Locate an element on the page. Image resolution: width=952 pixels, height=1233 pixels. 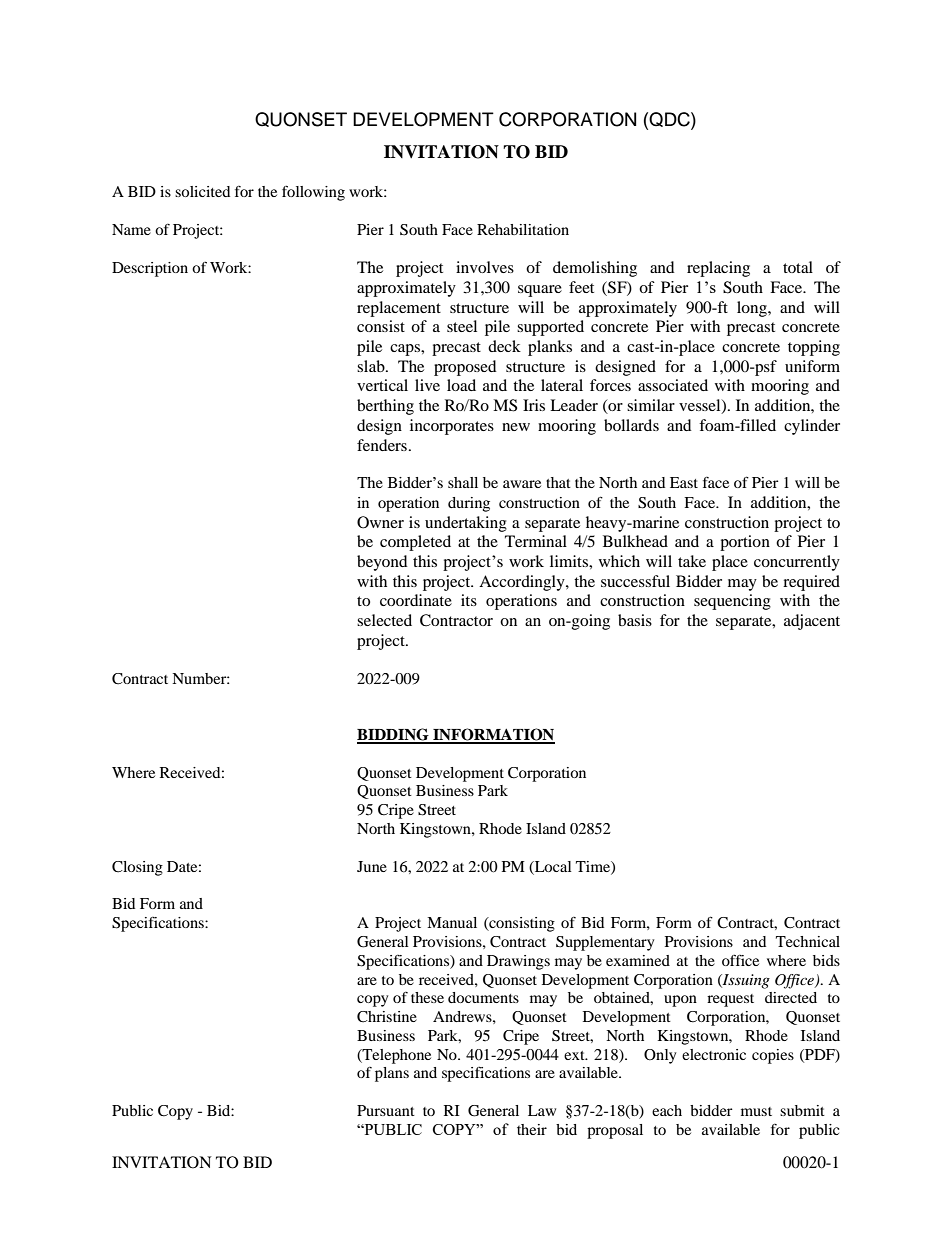
cylinder is located at coordinates (812, 427).
